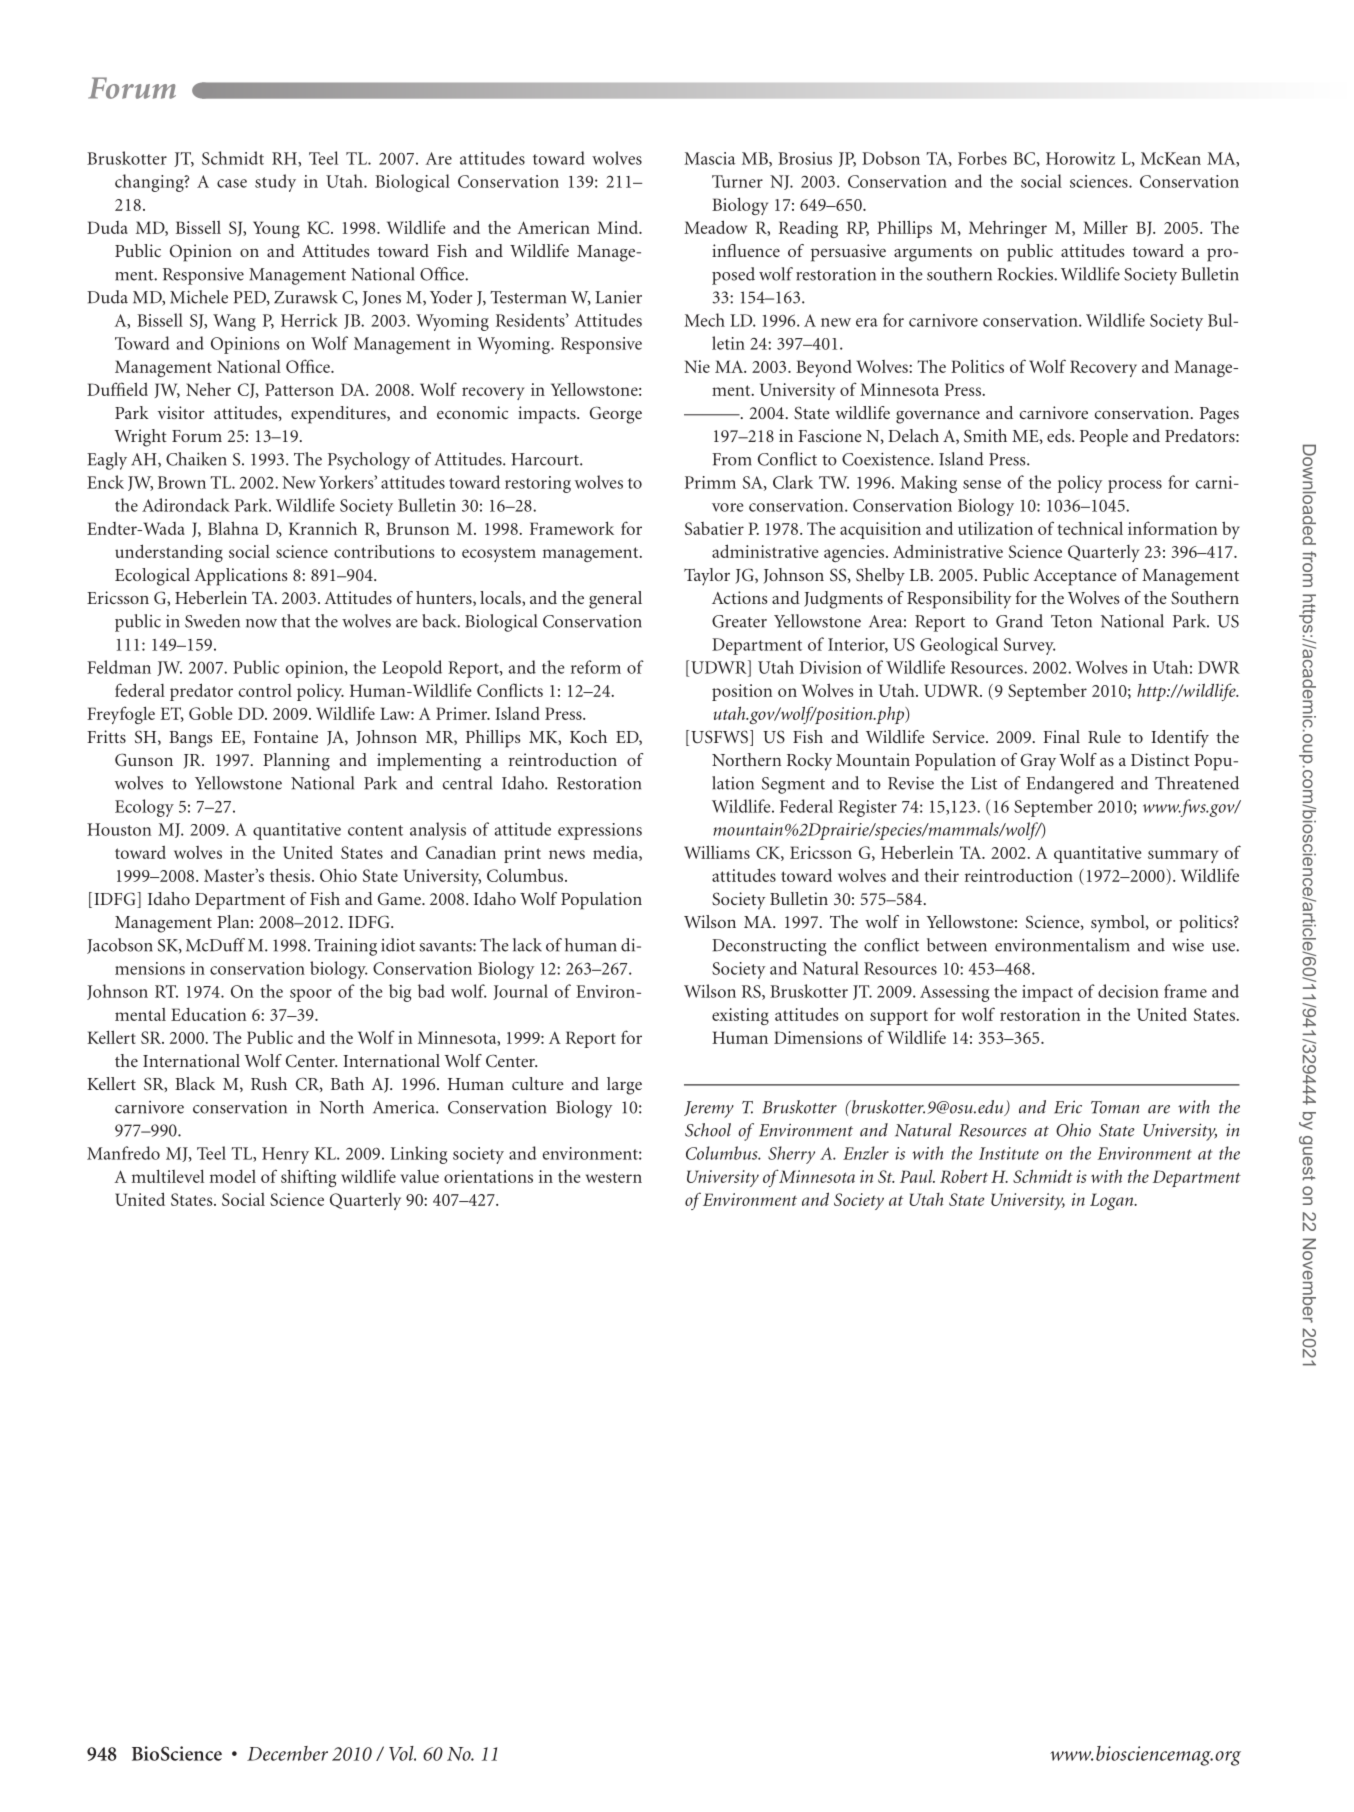 Image resolution: width=1354 pixels, height=1812 pixels. I want to click on Deconstructing, so click(769, 947).
